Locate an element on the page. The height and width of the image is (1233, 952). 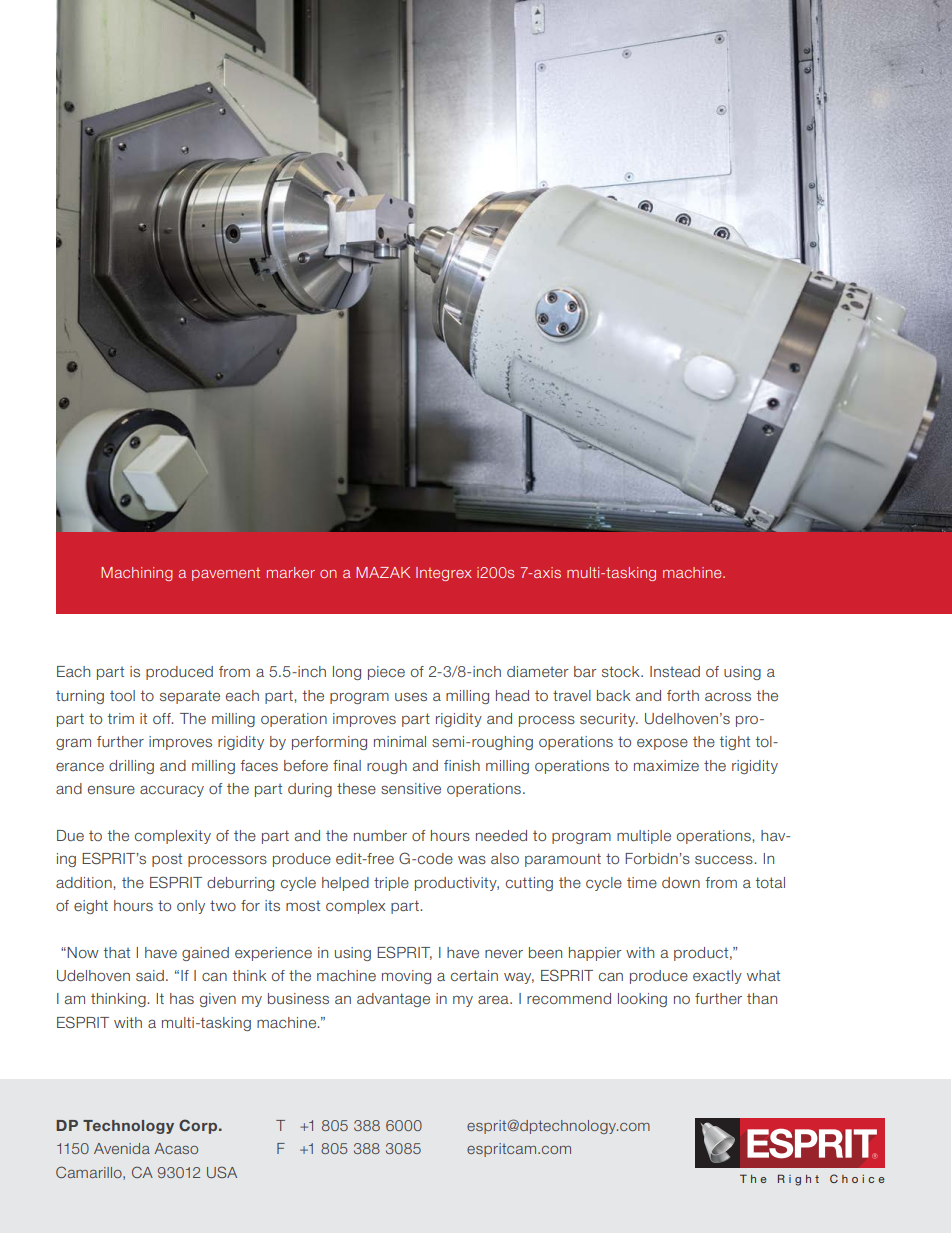
said is located at coordinates (150, 975).
